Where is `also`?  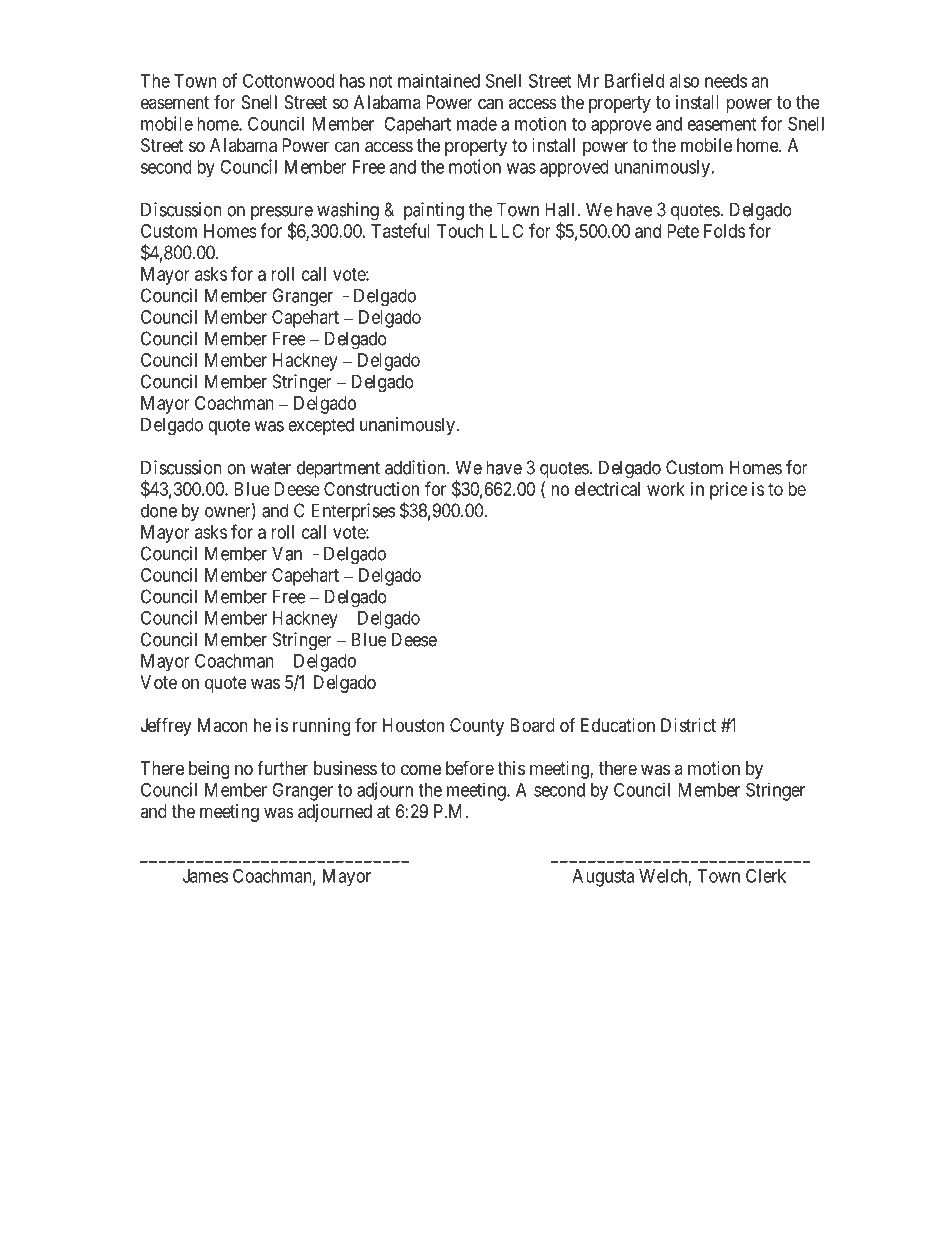 also is located at coordinates (684, 81).
